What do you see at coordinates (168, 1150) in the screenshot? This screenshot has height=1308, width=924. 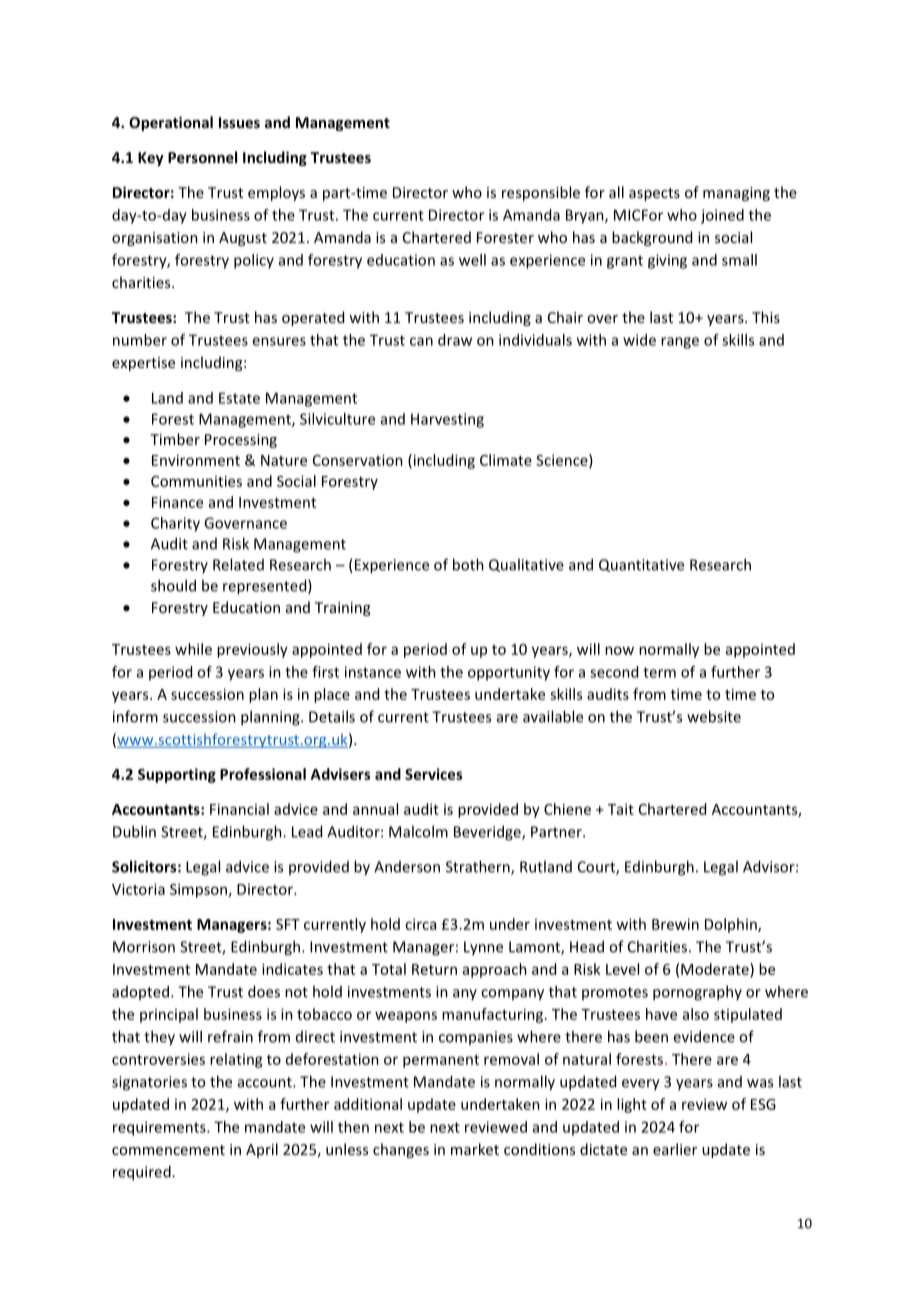 I see `commencement` at bounding box center [168, 1150].
